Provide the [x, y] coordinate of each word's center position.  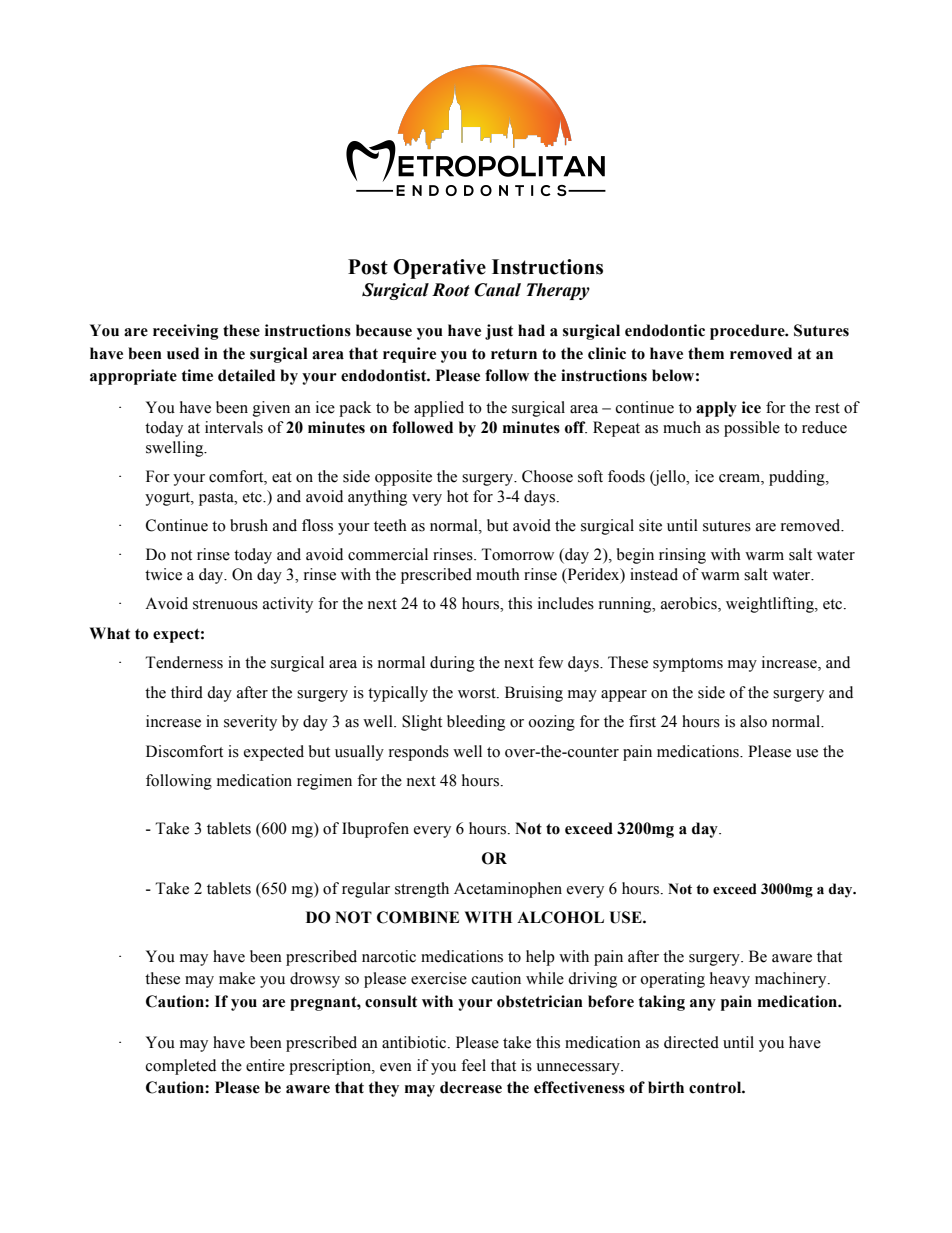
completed [181, 1067]
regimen [324, 782]
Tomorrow [517, 554]
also [753, 721]
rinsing [682, 556]
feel [473, 1065]
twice [163, 574]
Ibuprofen [375, 830]
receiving [185, 332]
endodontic [665, 330]
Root [451, 290]
